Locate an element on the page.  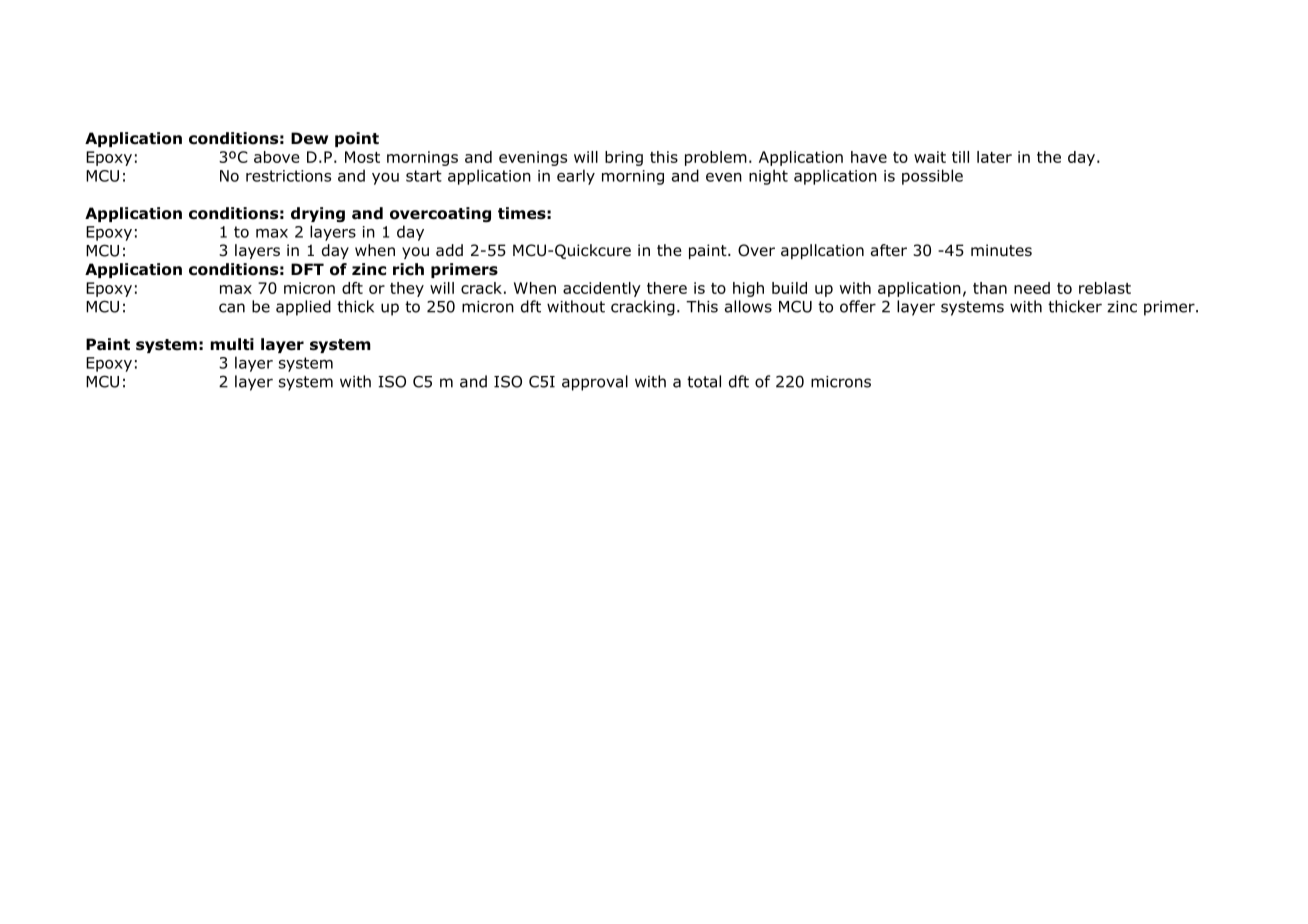
total is located at coordinates (704, 381).
